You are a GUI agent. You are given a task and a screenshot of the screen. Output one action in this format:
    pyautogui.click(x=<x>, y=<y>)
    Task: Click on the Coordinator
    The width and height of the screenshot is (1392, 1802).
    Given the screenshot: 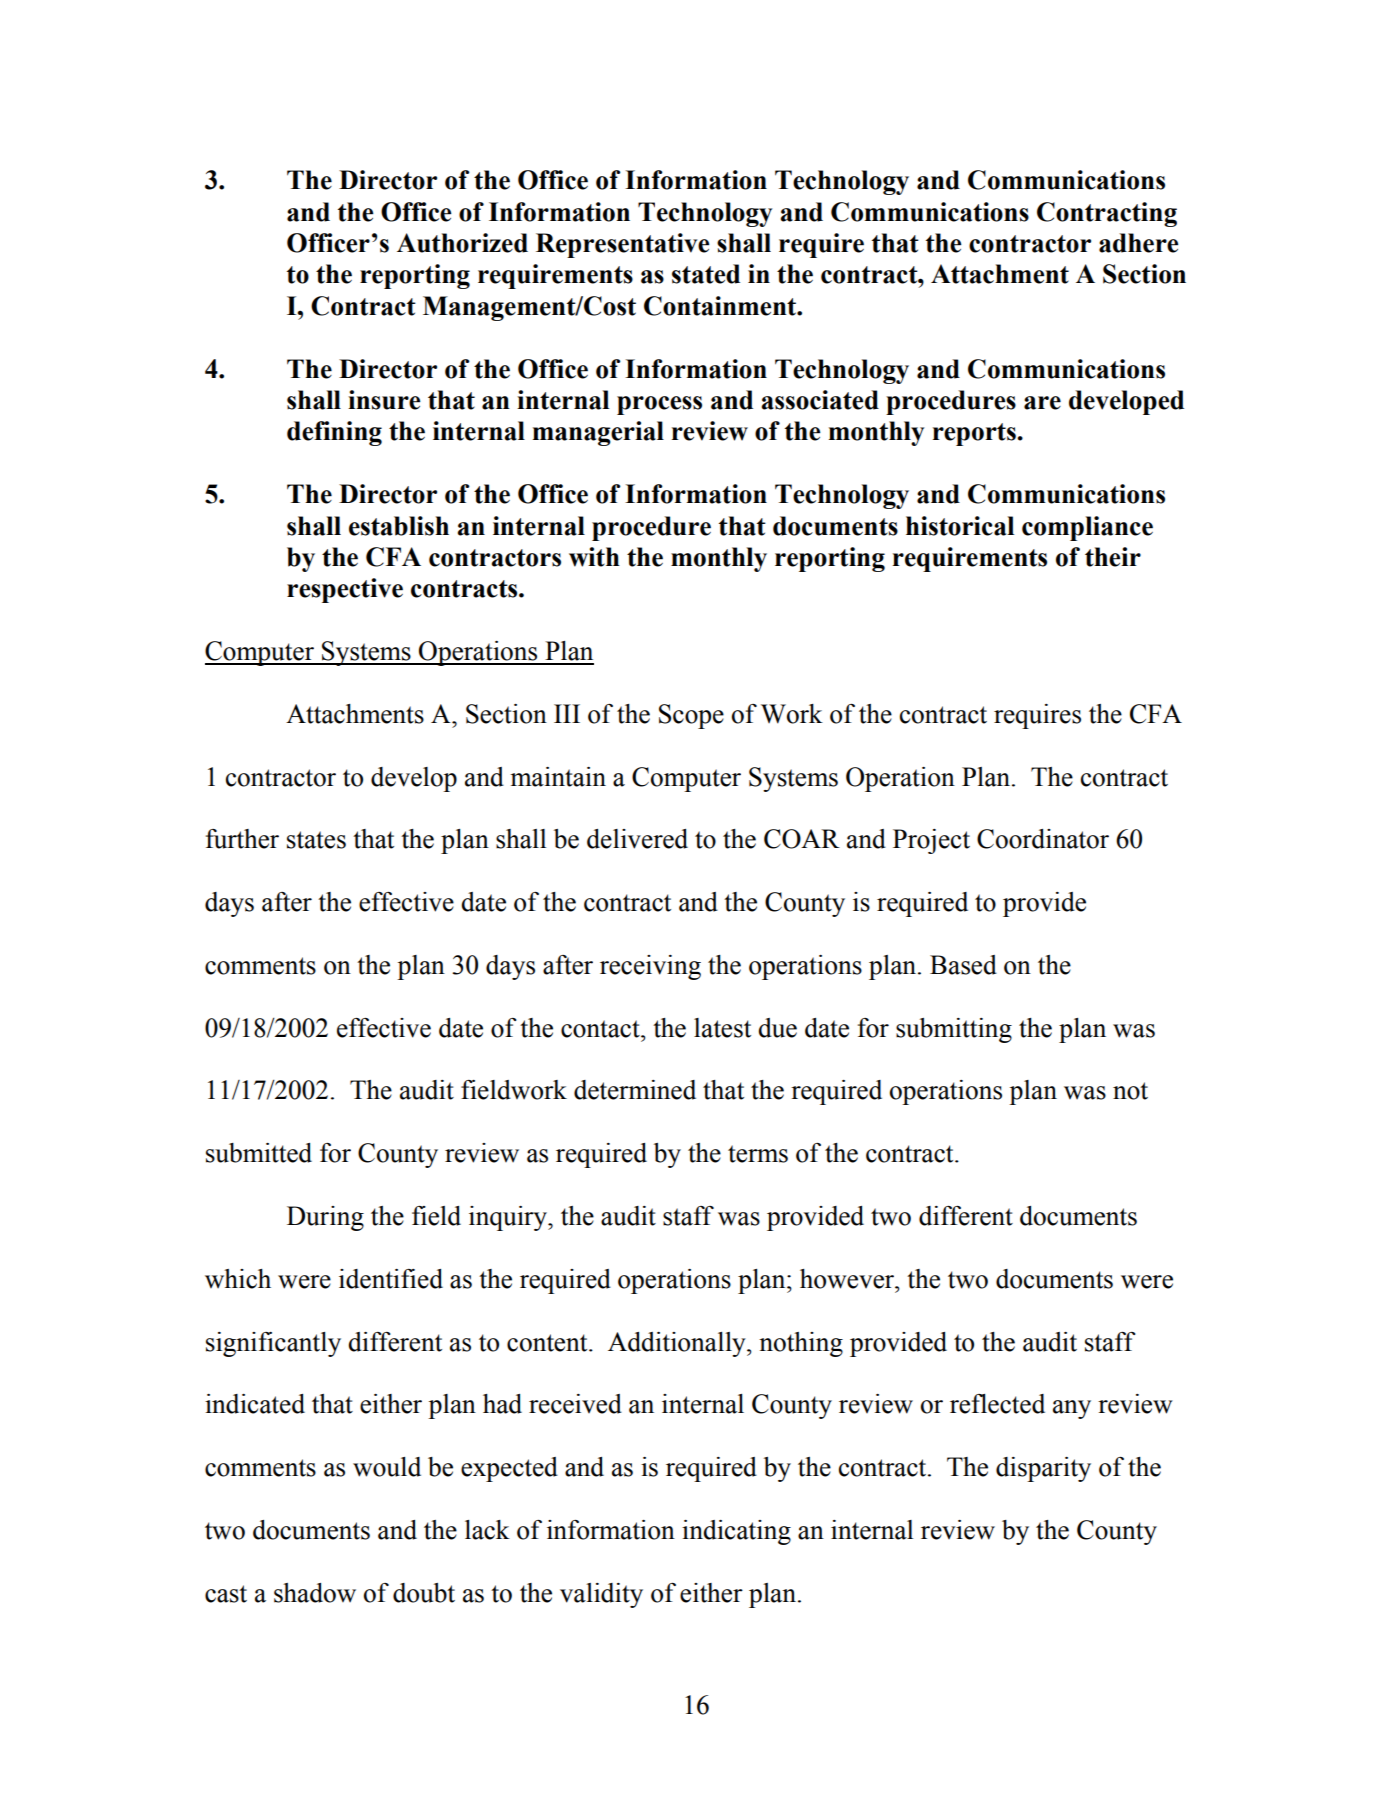 What is the action you would take?
    pyautogui.click(x=1043, y=839)
